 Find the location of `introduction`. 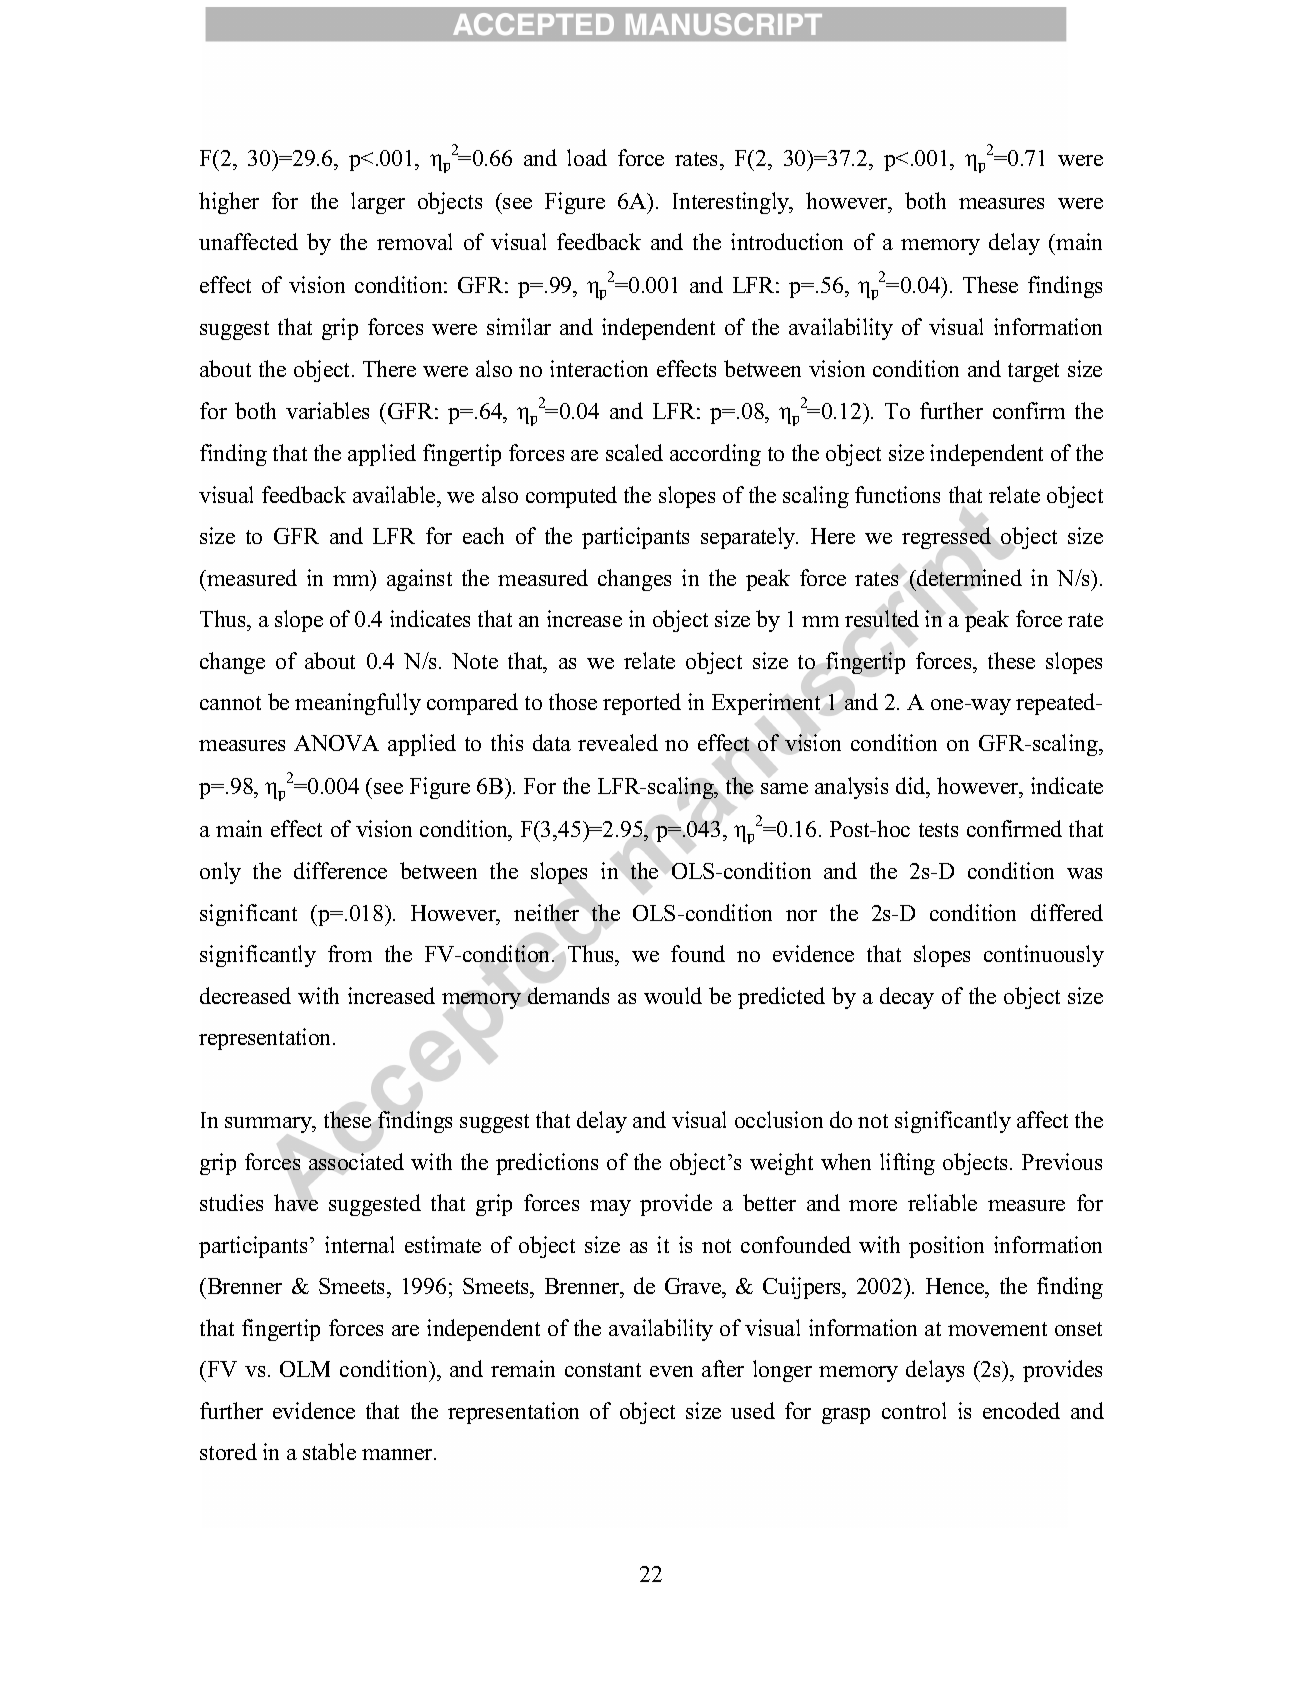

introduction is located at coordinates (787, 241).
